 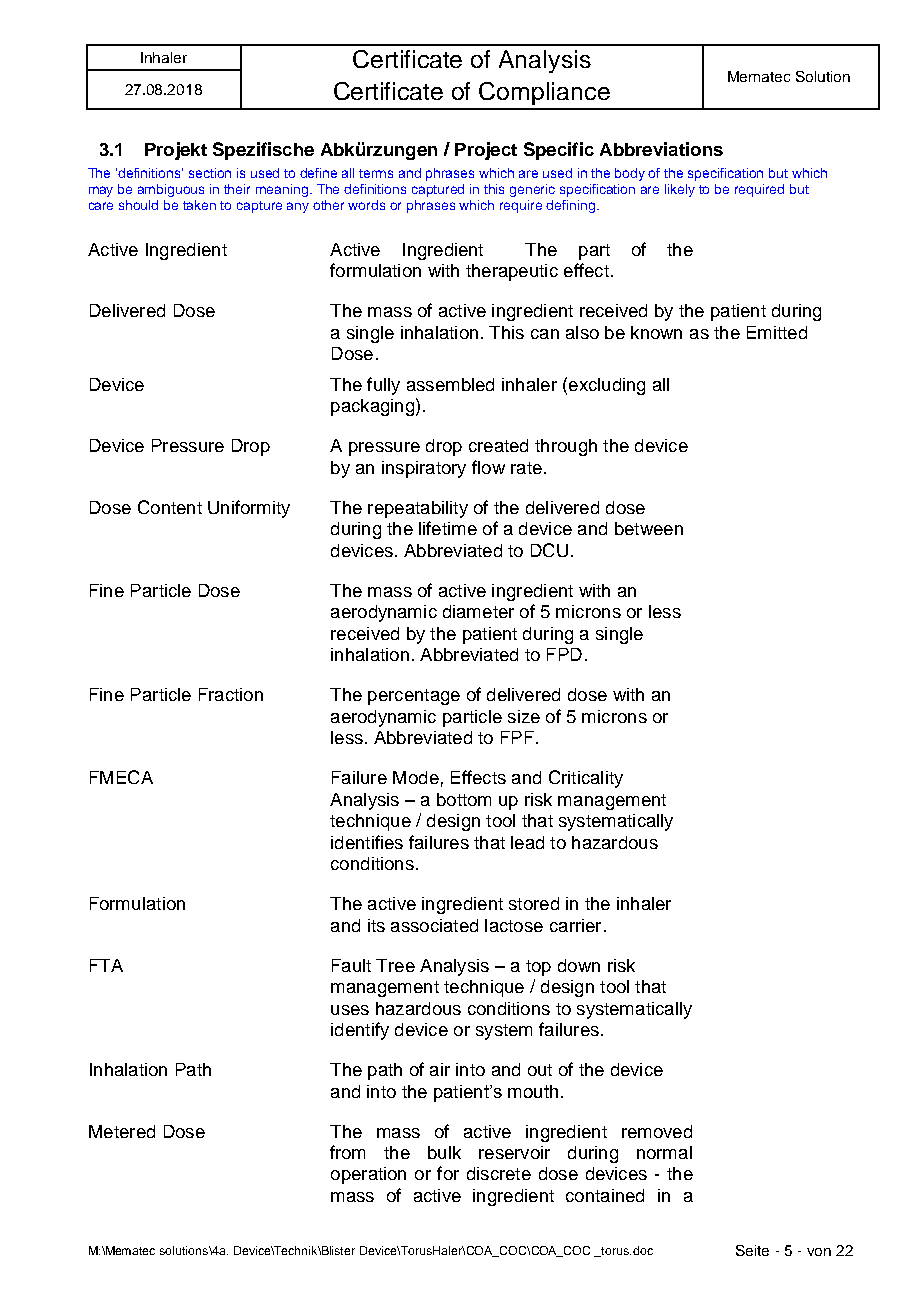 I want to click on Criticality, so click(x=586, y=779).
